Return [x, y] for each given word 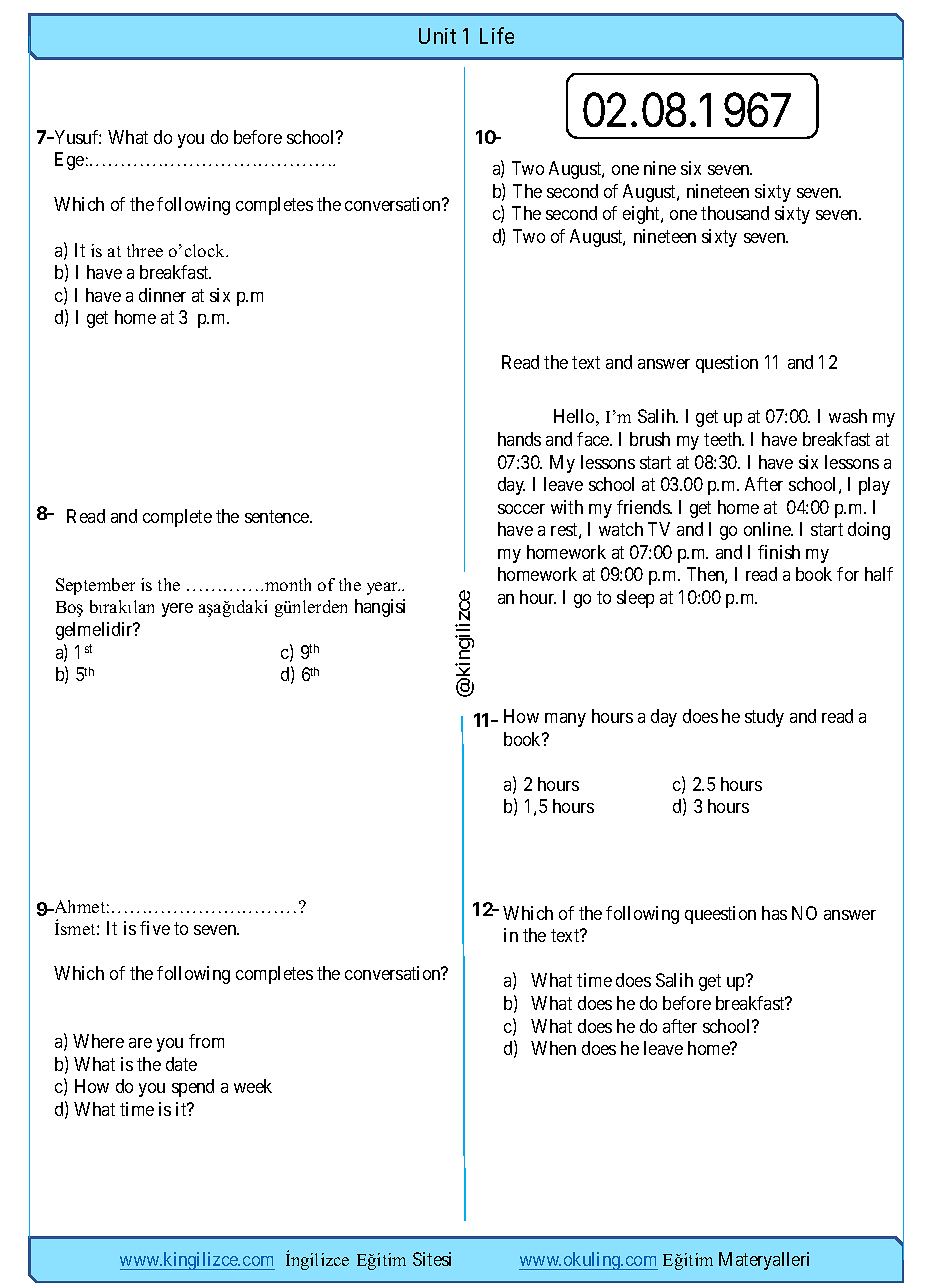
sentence [278, 516]
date [181, 1064]
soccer [521, 509]
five [155, 928]
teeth [724, 439]
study [764, 718]
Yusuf [77, 137]
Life [497, 35]
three [145, 250]
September [95, 586]
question [727, 364]
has [774, 913]
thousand [735, 213]
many [565, 720]
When [553, 1048]
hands [519, 439]
